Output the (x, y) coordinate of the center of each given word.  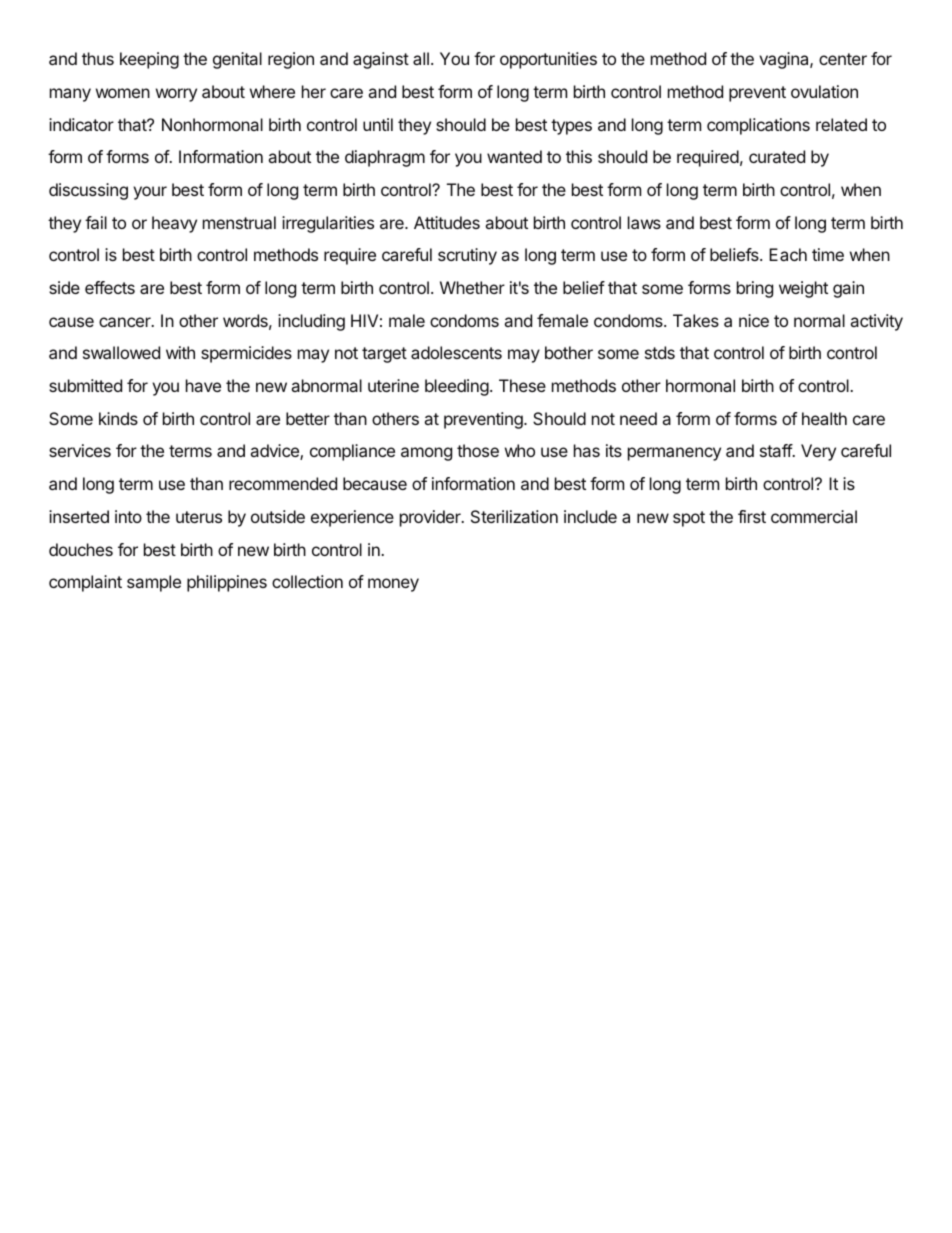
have (203, 385)
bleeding (457, 387)
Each (788, 254)
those (478, 450)
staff (776, 450)
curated (777, 156)
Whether (472, 287)
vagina (785, 60)
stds (660, 352)
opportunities (548, 60)
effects (110, 287)
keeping (149, 60)
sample (154, 583)
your (150, 193)
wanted (514, 156)
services (80, 450)
